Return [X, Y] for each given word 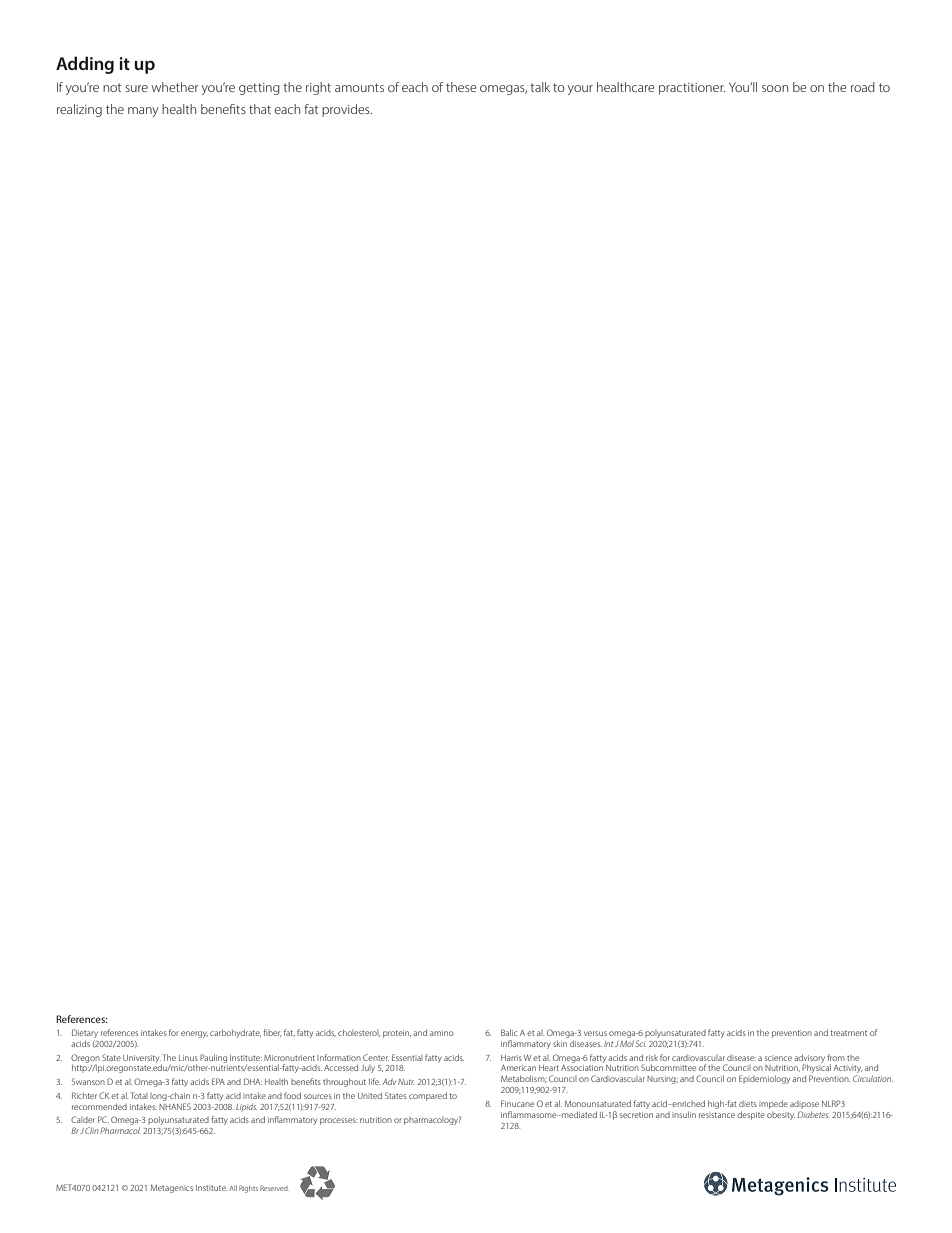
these [461, 87]
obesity [781, 1116]
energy [194, 1034]
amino [442, 1033]
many [143, 112]
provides [347, 110]
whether [175, 87]
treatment [848, 1033]
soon [775, 88]
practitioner [692, 89]
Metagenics [172, 1189]
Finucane [517, 1103]
